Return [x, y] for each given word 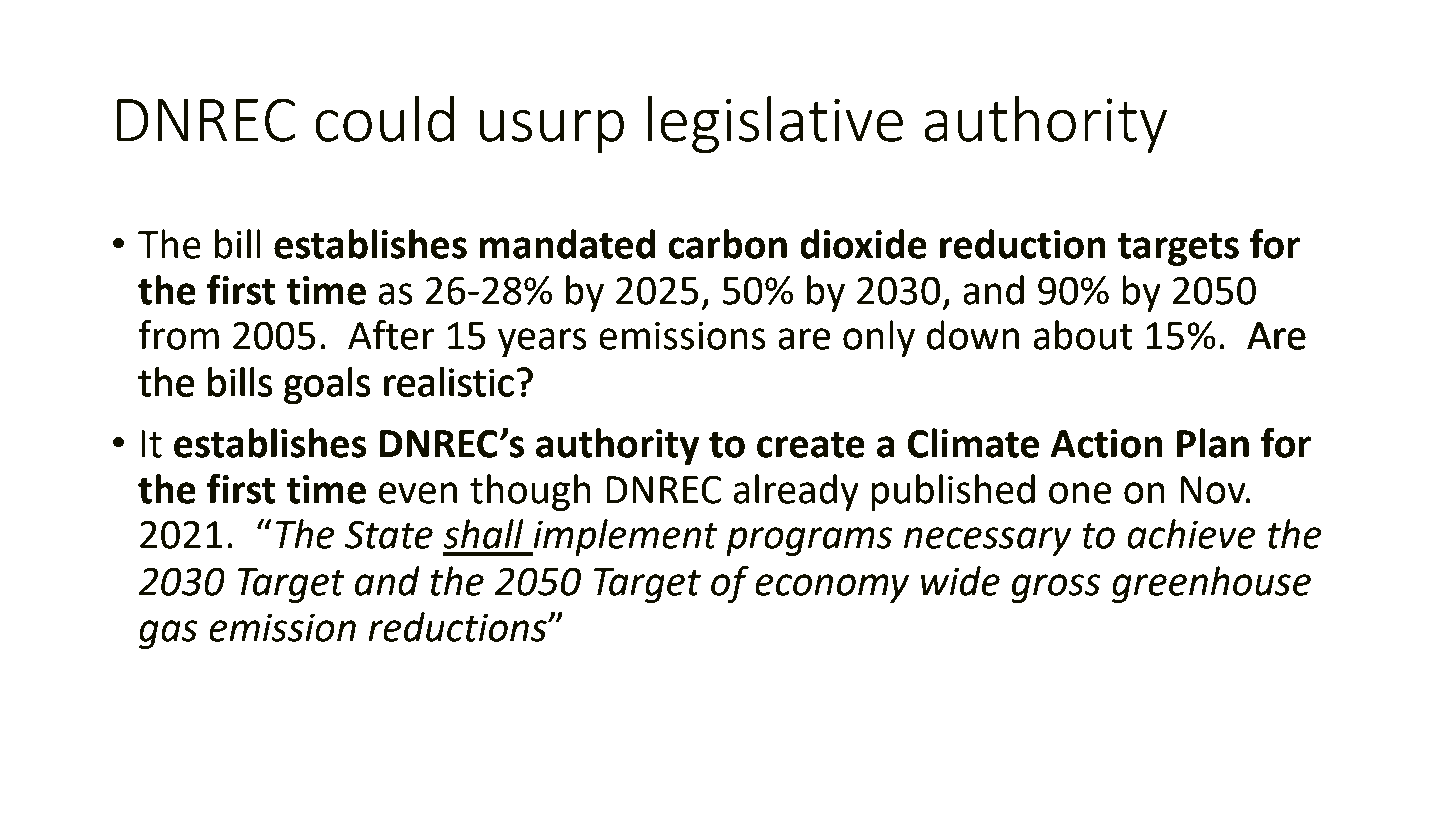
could [384, 119]
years [541, 343]
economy [832, 588]
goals [327, 385]
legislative [775, 124]
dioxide [863, 244]
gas [168, 634]
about [1083, 335]
